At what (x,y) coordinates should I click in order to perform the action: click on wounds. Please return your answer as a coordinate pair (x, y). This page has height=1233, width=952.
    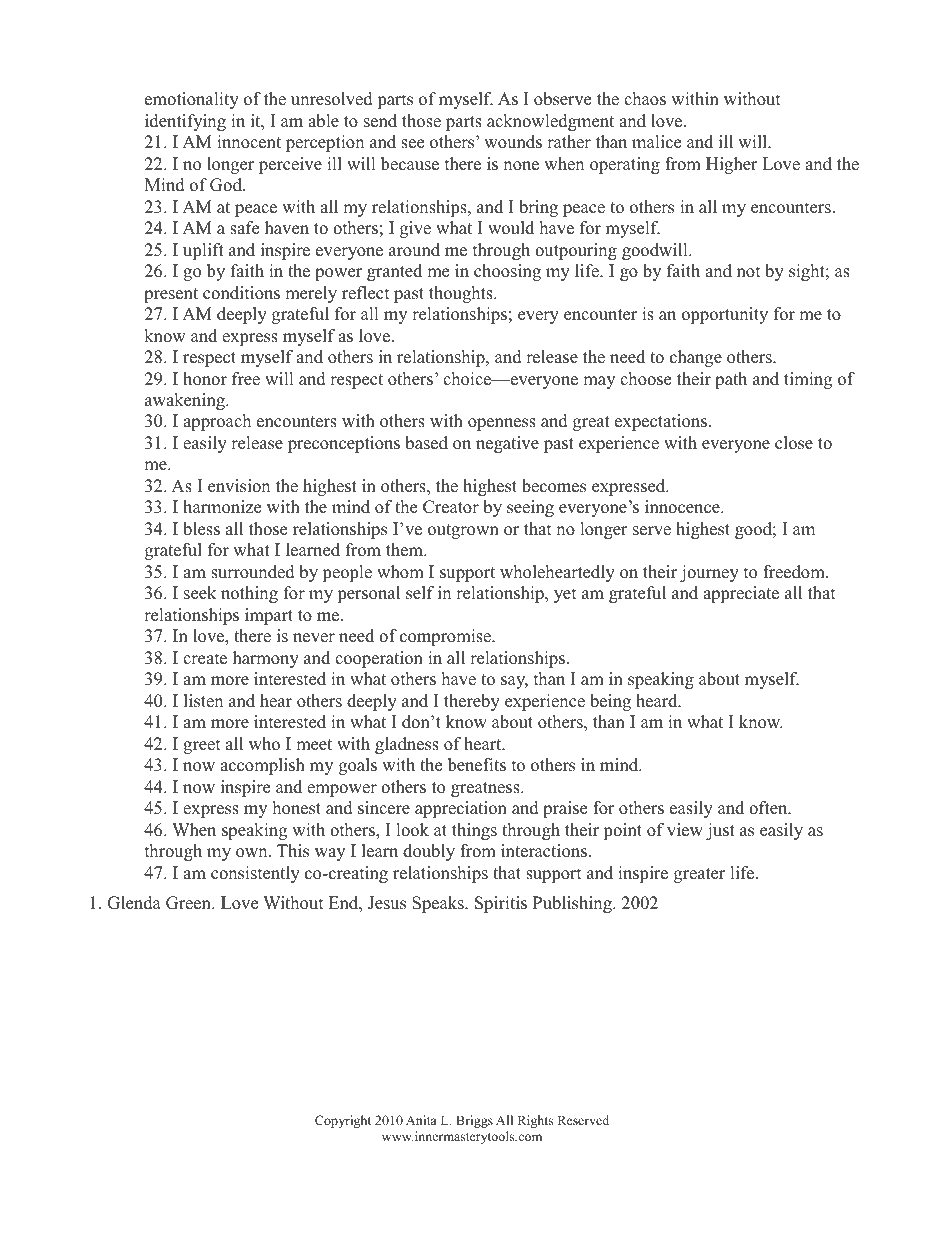
    Looking at the image, I should click on (513, 142).
